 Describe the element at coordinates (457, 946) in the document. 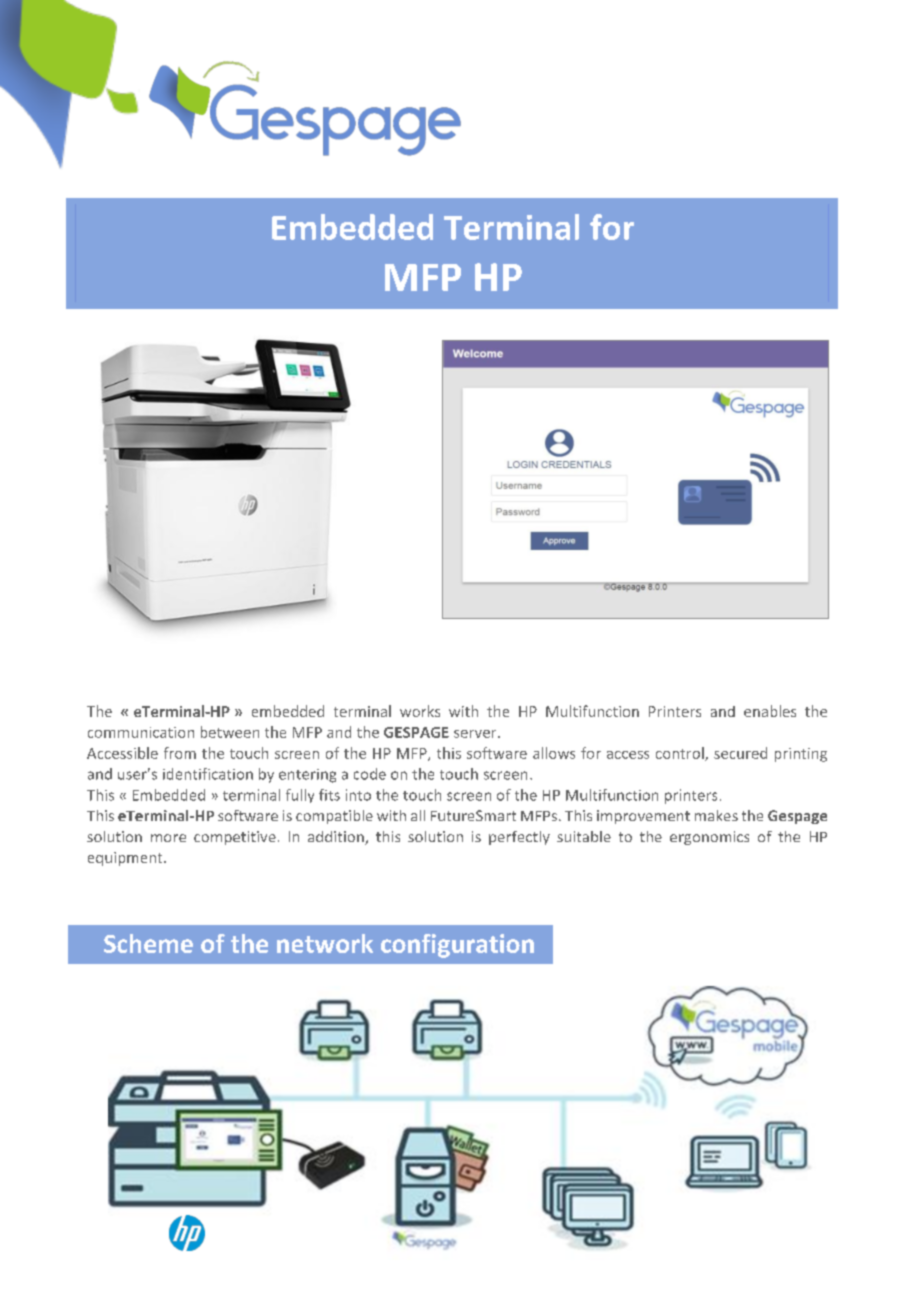

I see `configuration` at that location.
